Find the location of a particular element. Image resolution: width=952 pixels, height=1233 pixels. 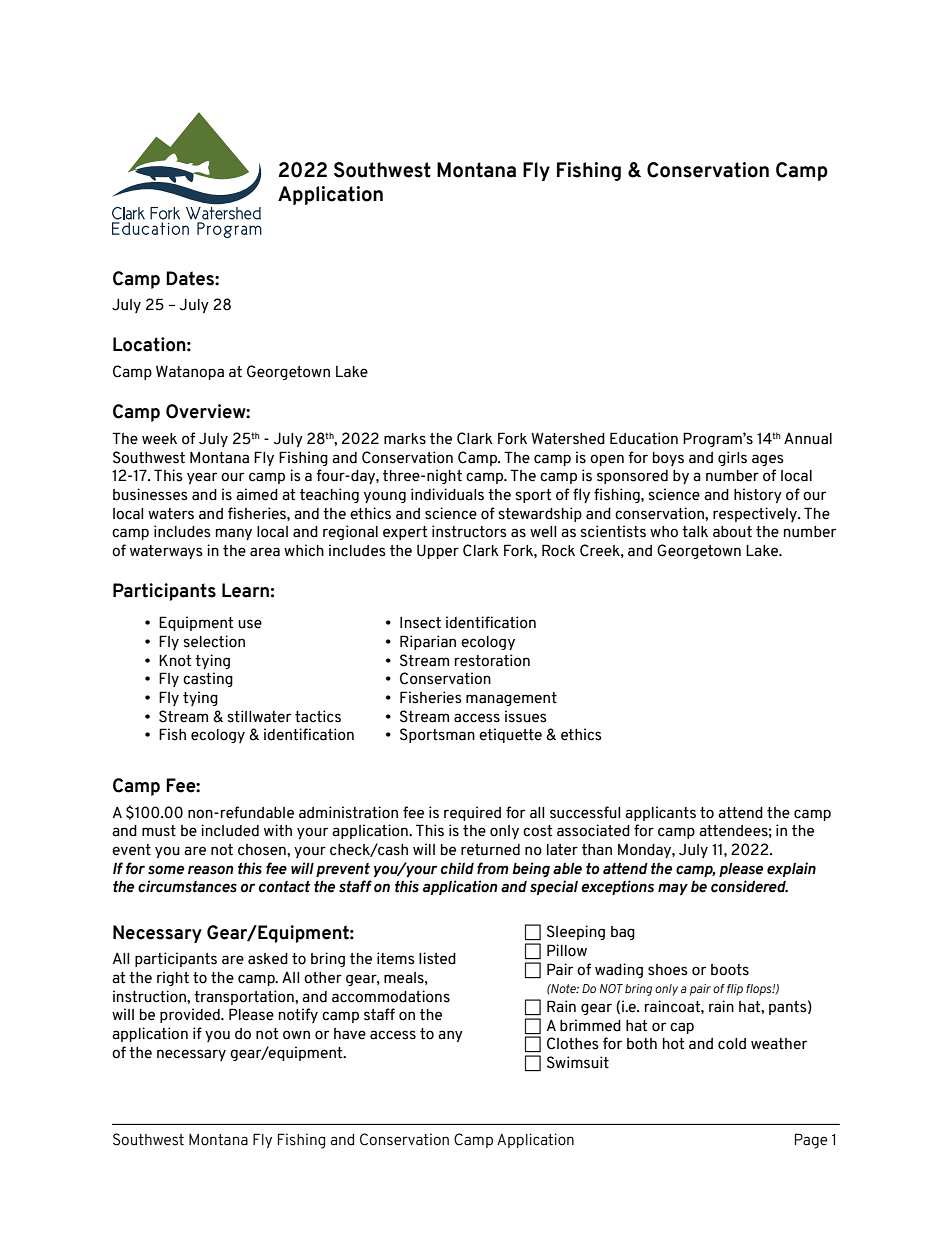

individuals is located at coordinates (447, 494).
